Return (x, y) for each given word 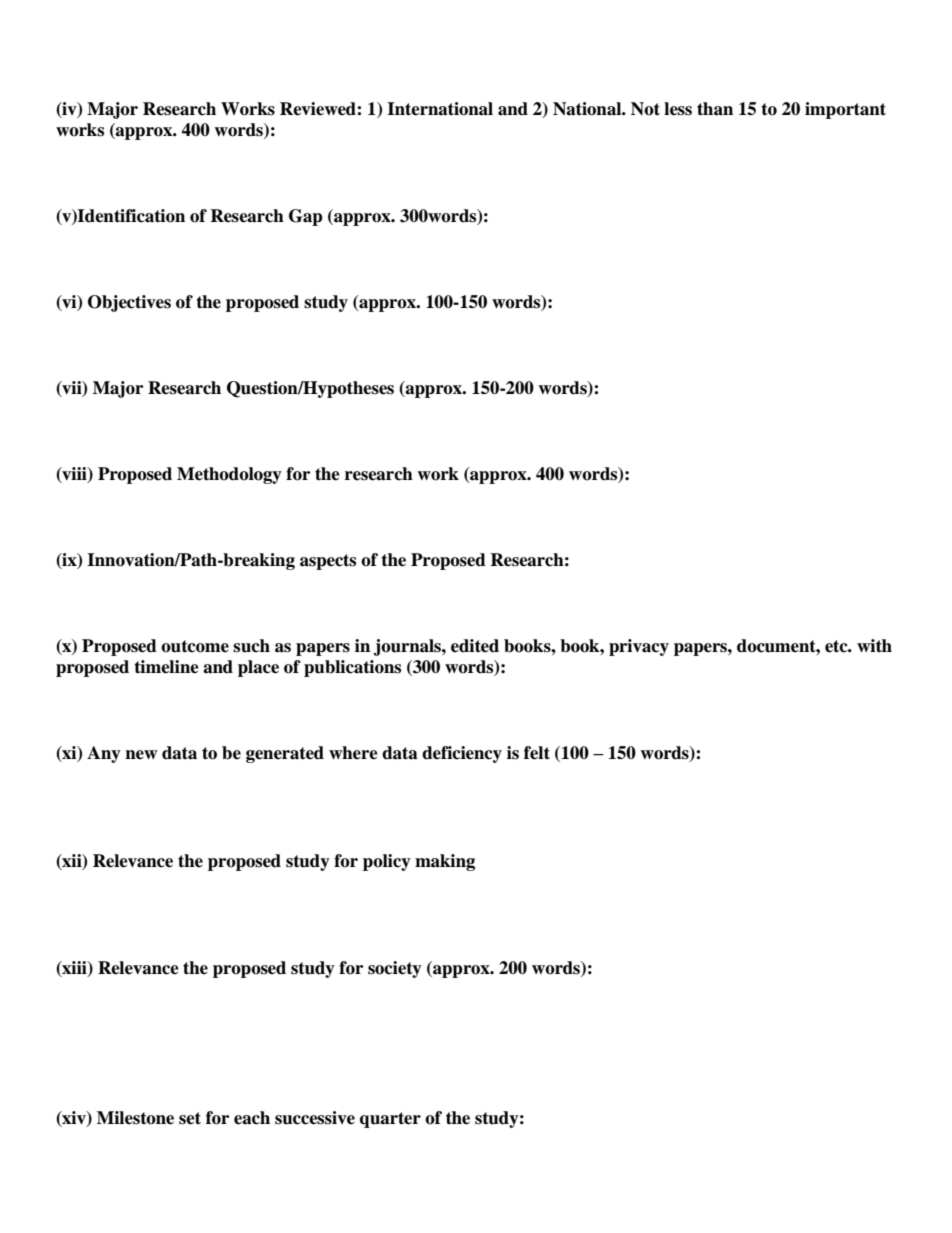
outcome (195, 646)
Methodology (229, 475)
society (395, 969)
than (715, 109)
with (874, 645)
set (190, 1118)
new (141, 755)
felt (537, 753)
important (845, 110)
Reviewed (319, 109)
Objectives (129, 303)
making (445, 862)
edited (475, 646)
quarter (390, 1120)
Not (645, 109)
